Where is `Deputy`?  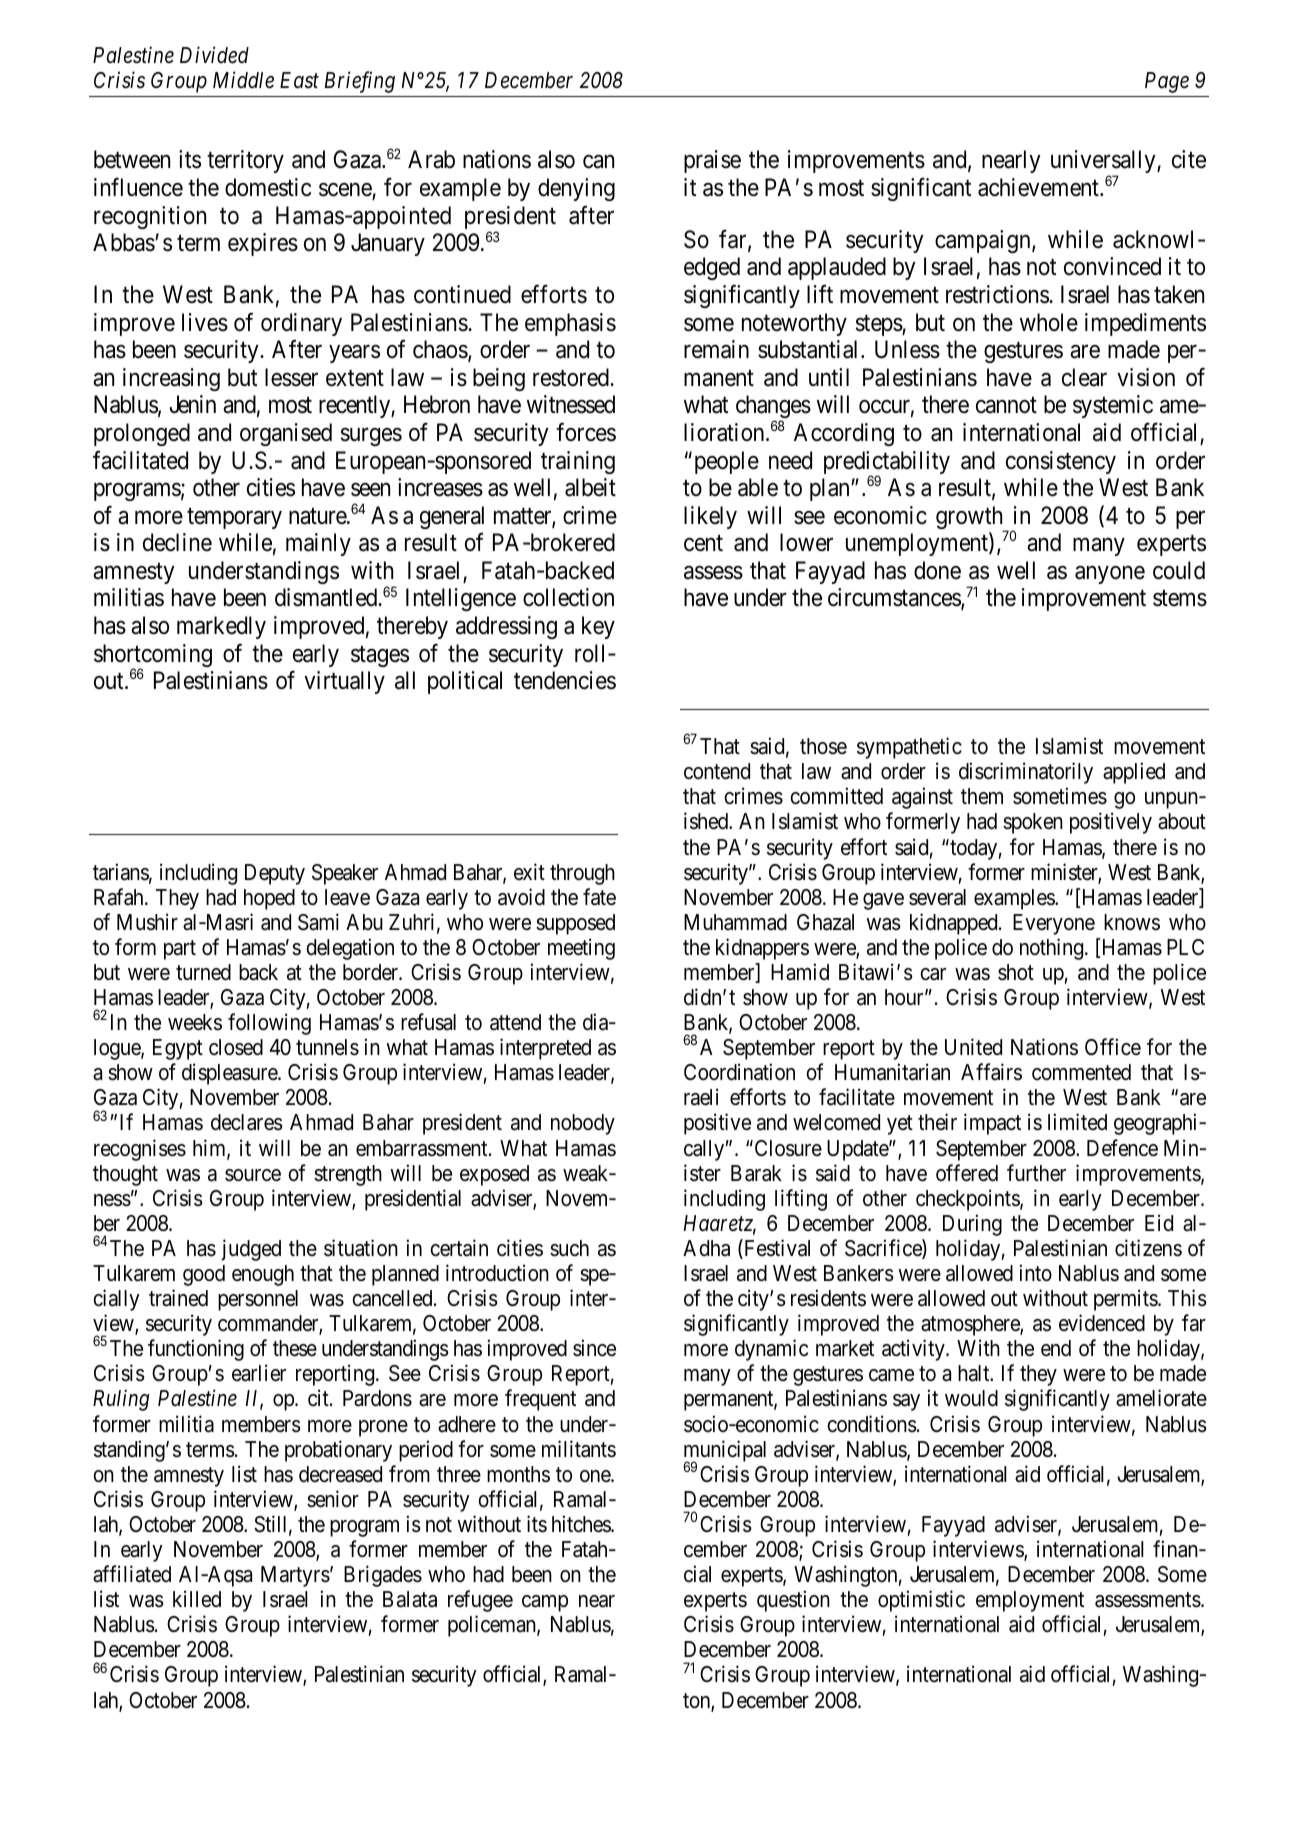 Deputy is located at coordinates (275, 874).
